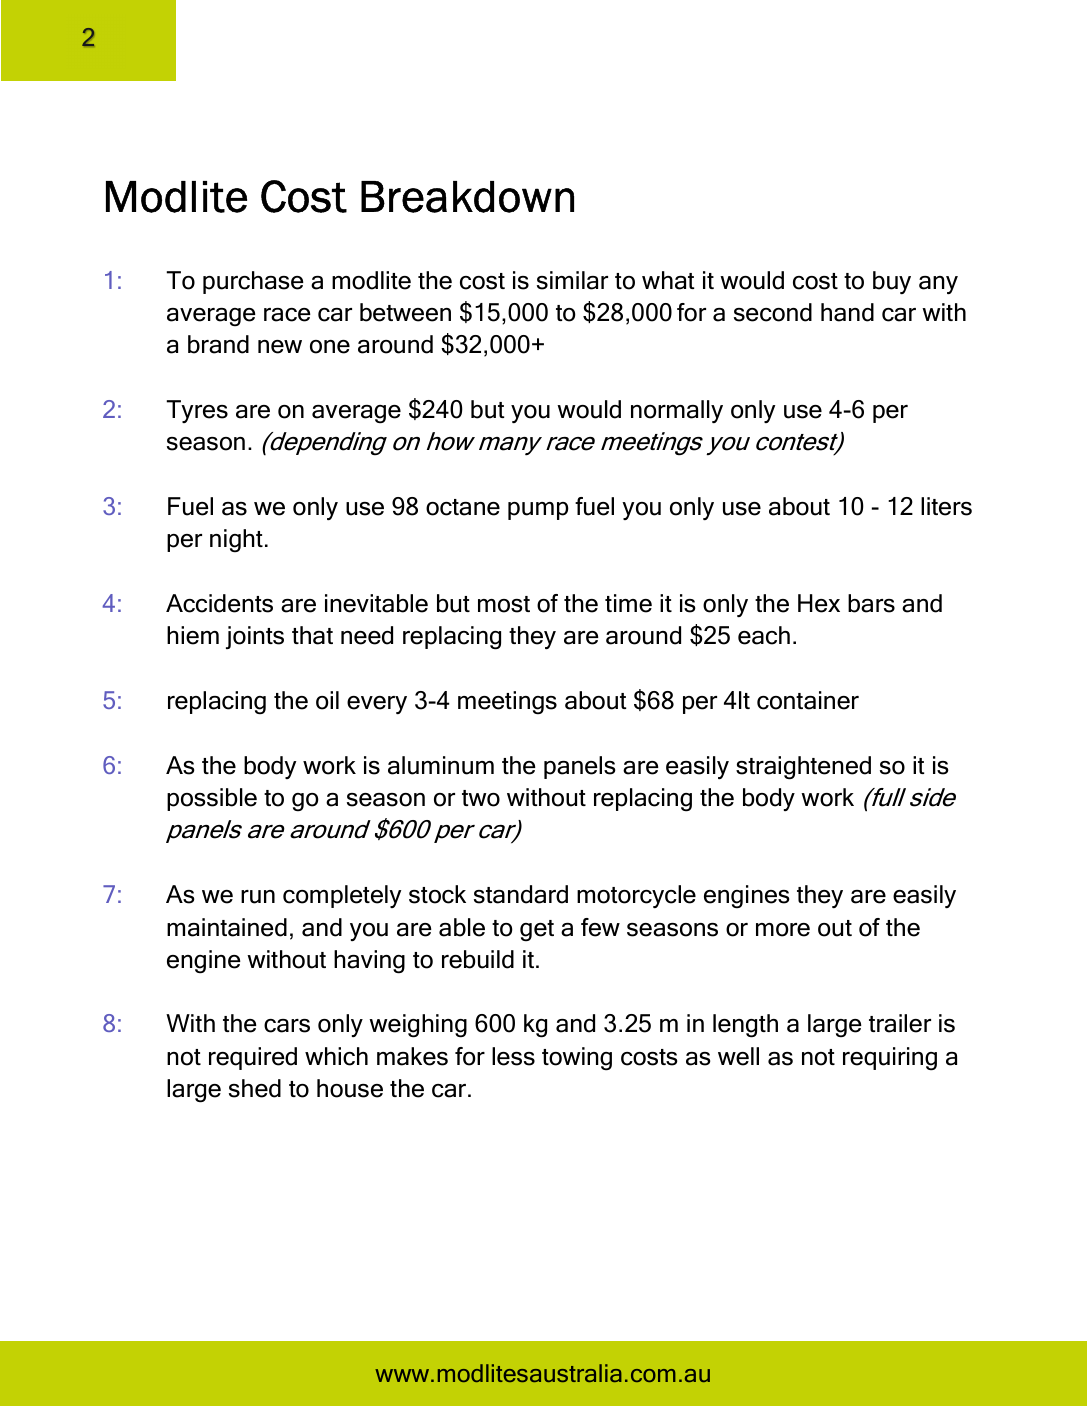  What do you see at coordinates (577, 1059) in the page?
I see `towing` at bounding box center [577, 1059].
